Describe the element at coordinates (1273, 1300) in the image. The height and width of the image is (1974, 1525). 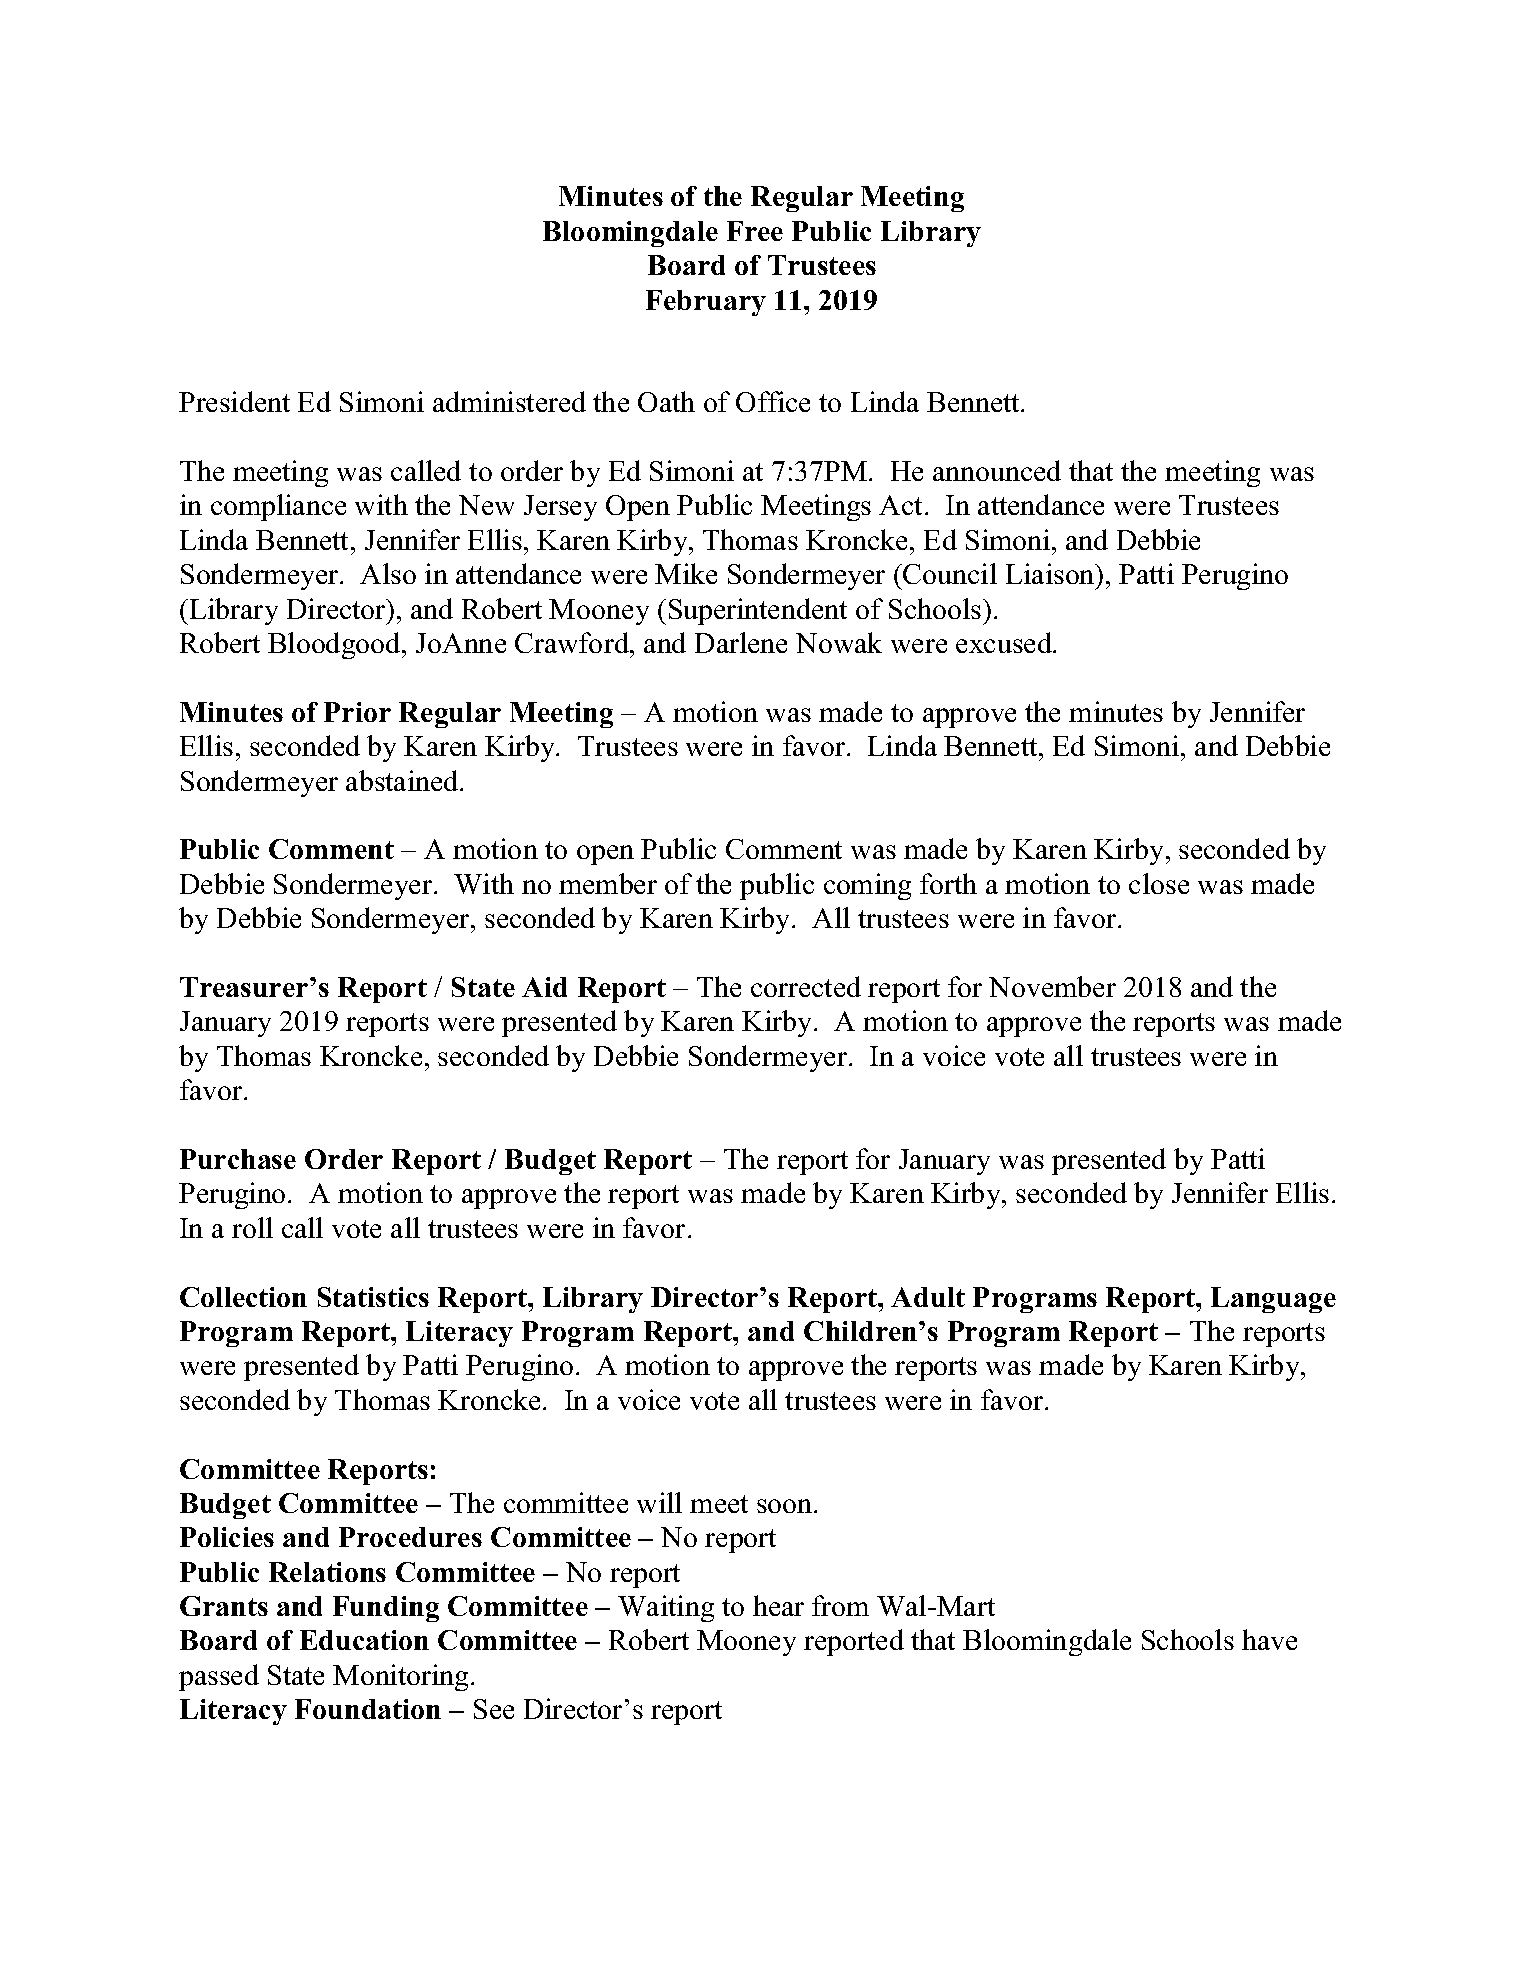
I see `Language` at that location.
